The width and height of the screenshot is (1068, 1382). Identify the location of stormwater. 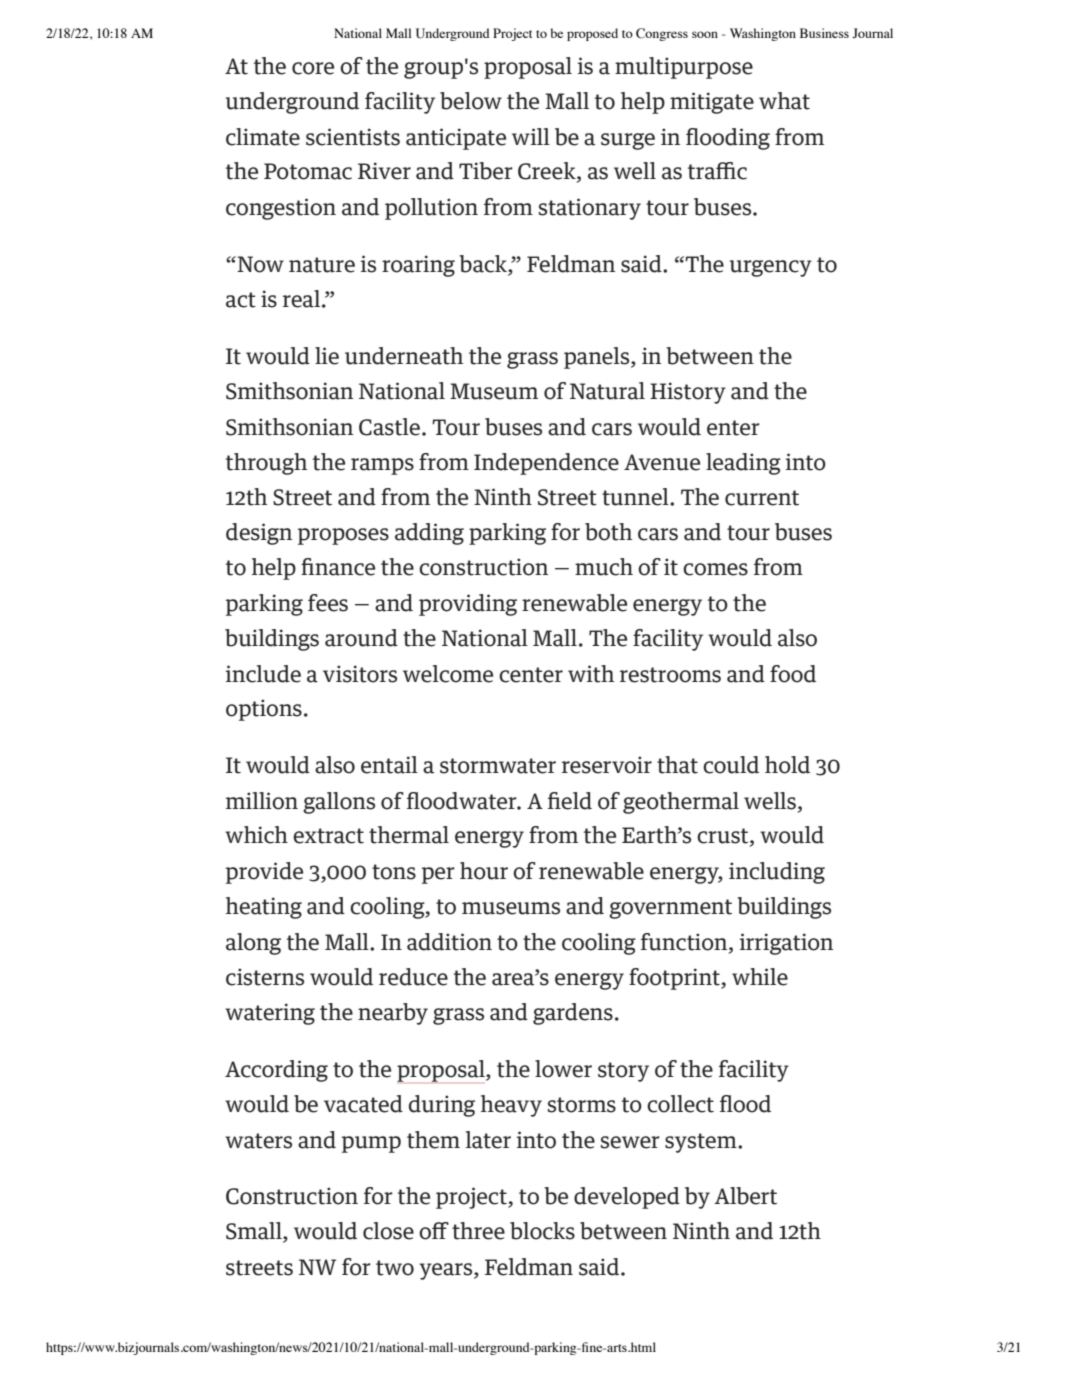
(498, 766).
